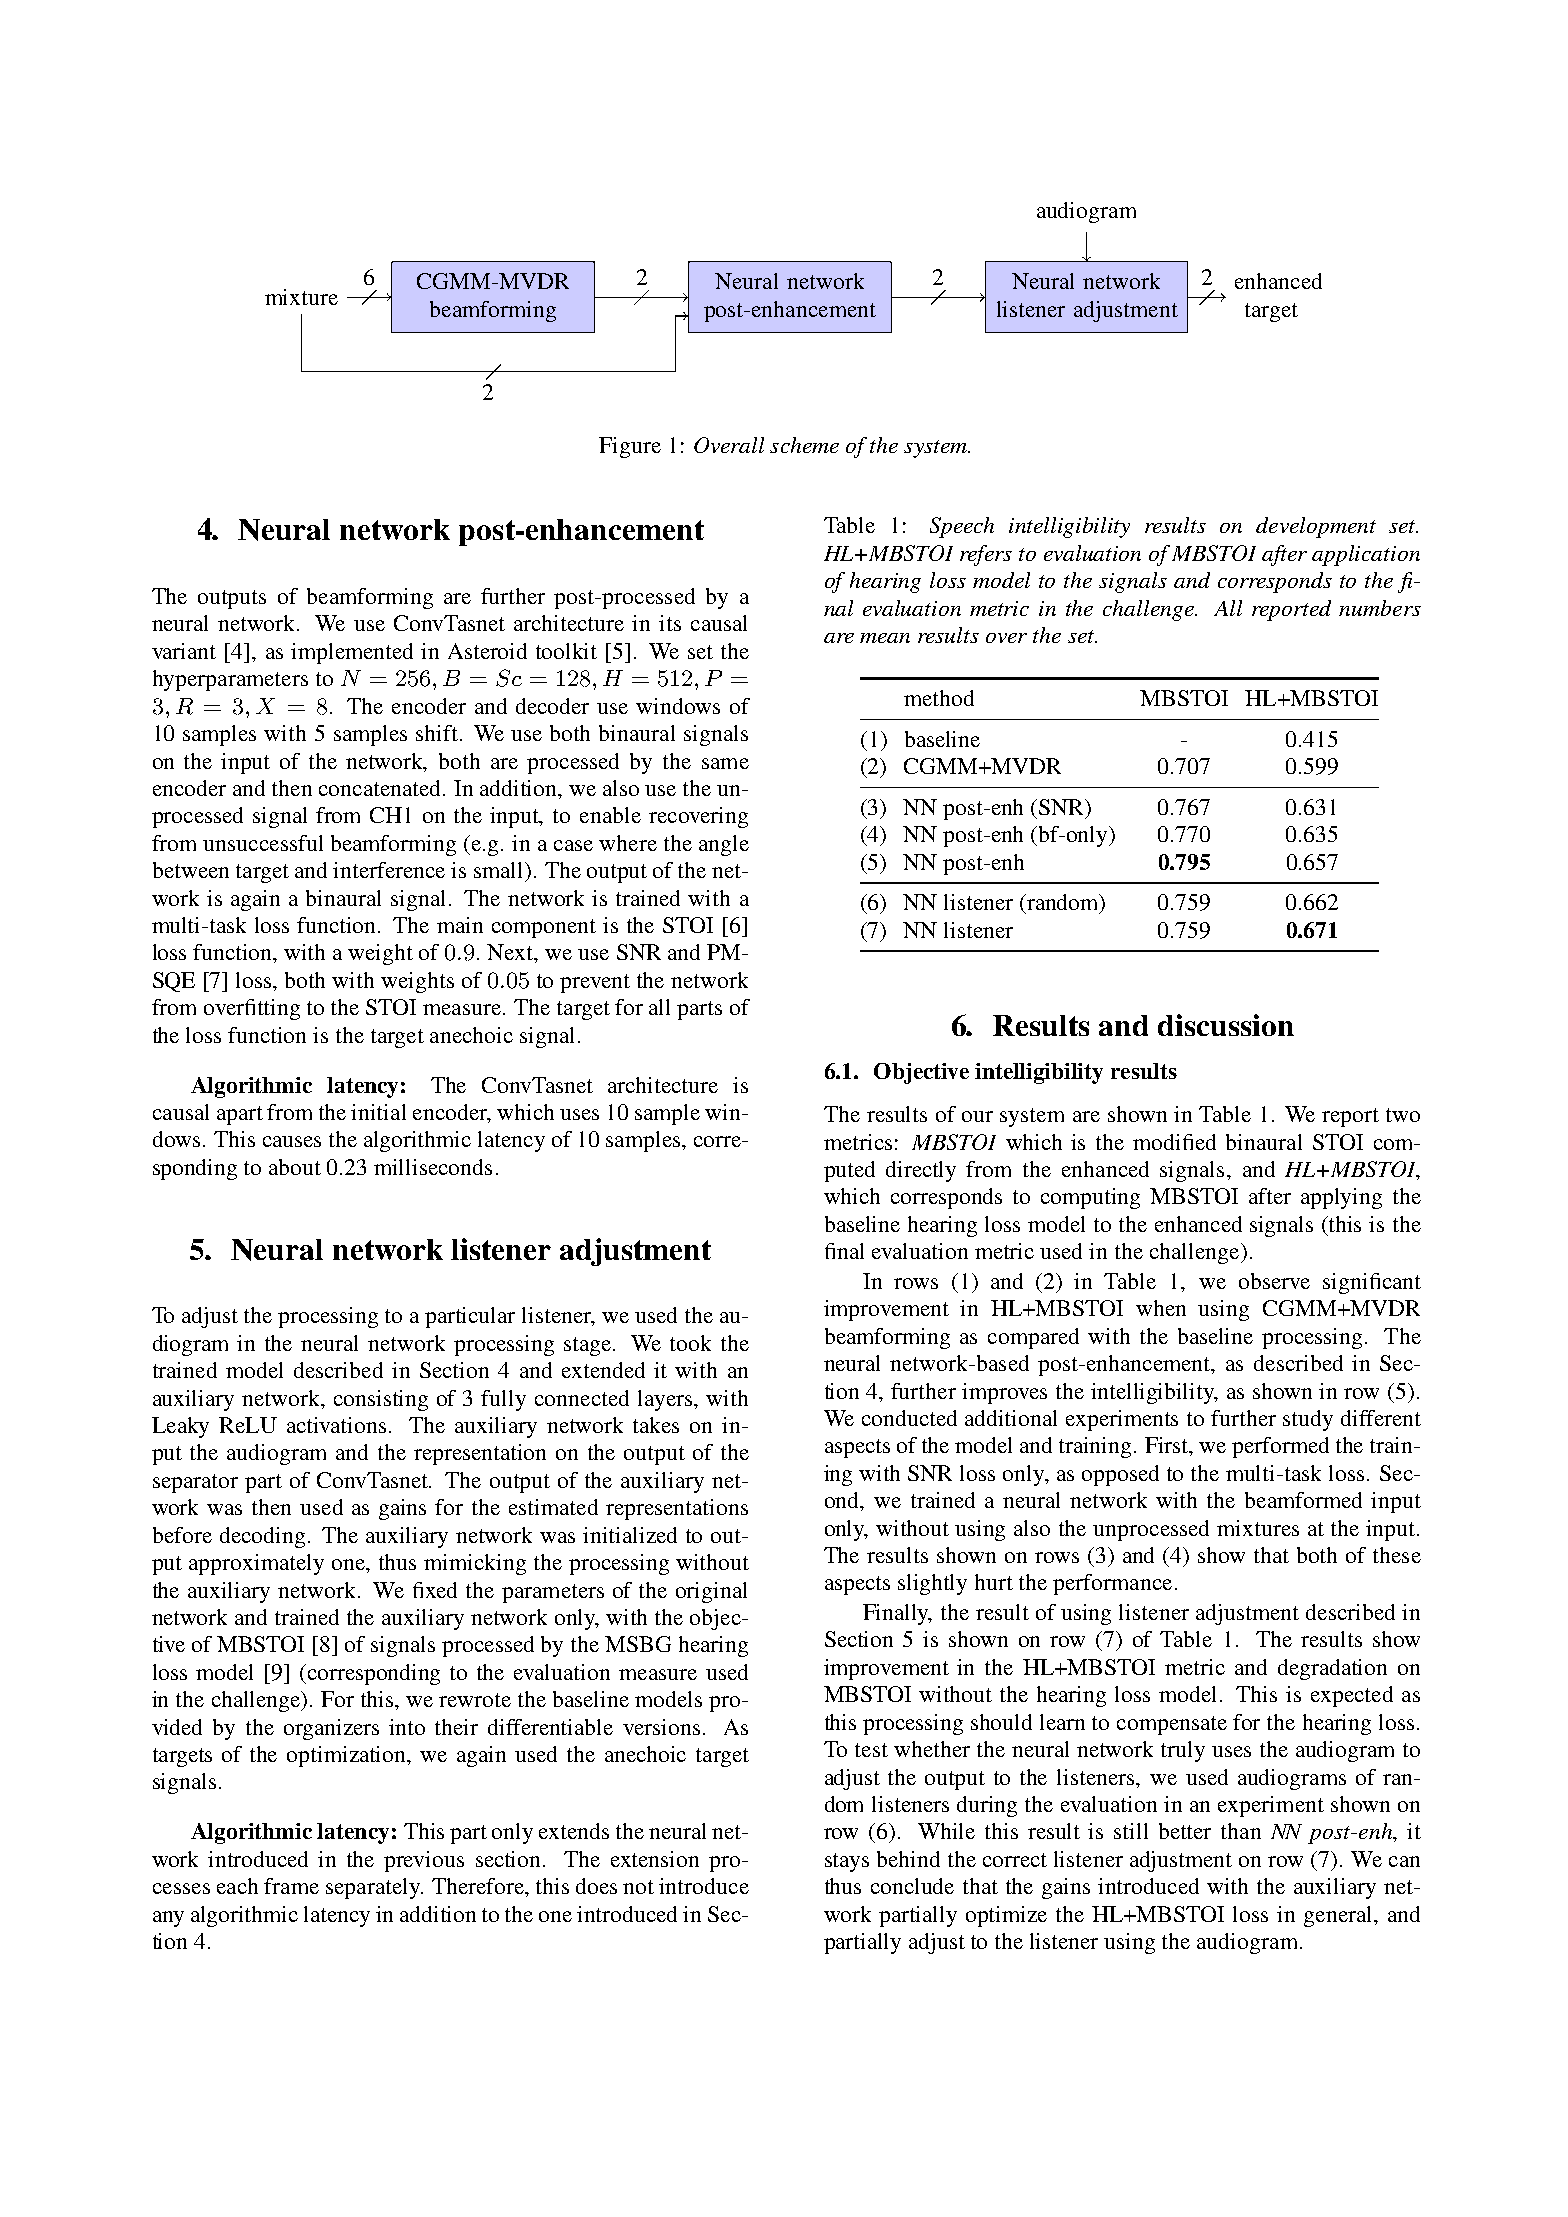 This screenshot has height=2217, width=1568. What do you see at coordinates (1280, 1447) in the screenshot?
I see `performed` at bounding box center [1280, 1447].
